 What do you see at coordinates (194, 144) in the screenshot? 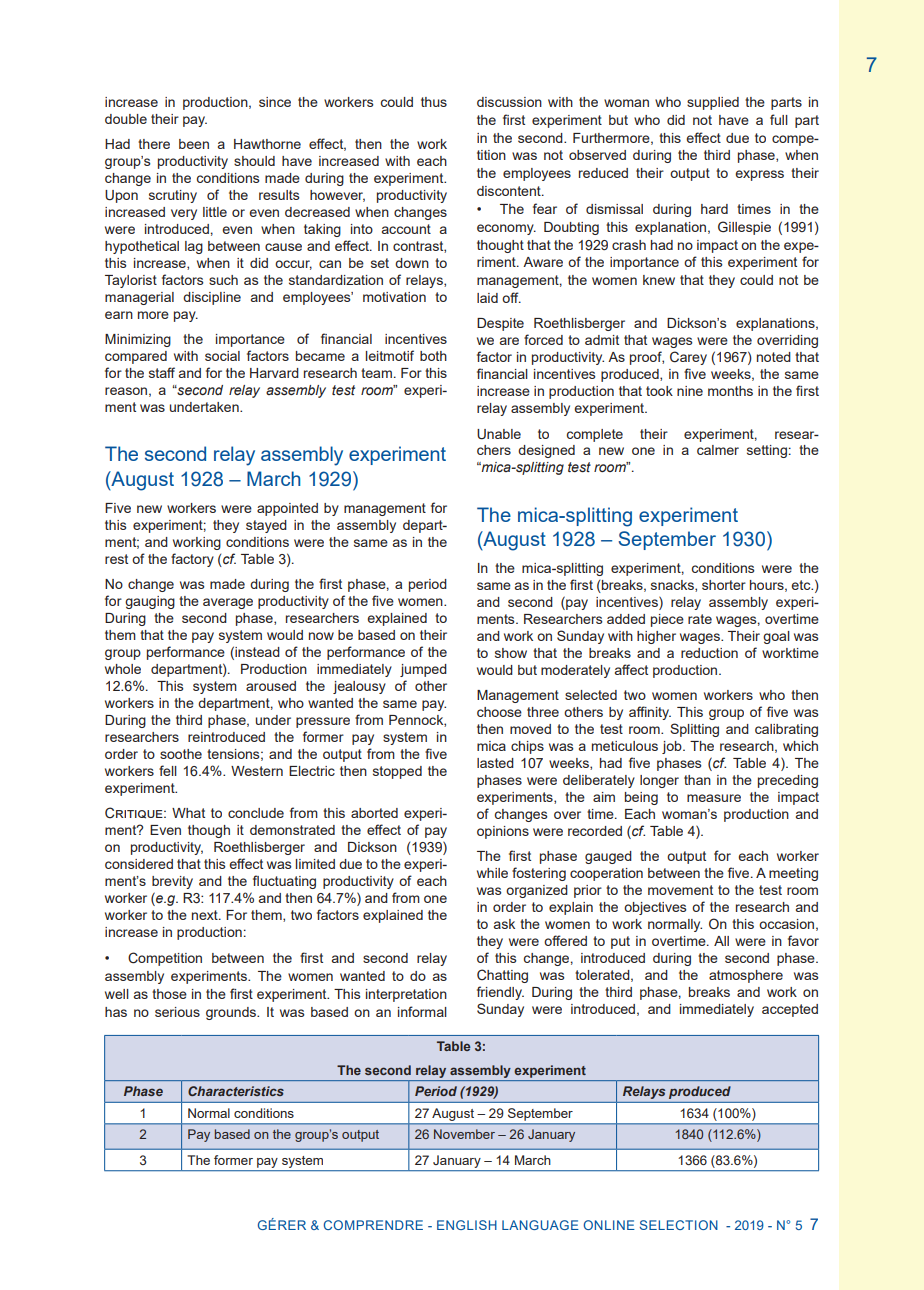
I see `been` at bounding box center [194, 144].
